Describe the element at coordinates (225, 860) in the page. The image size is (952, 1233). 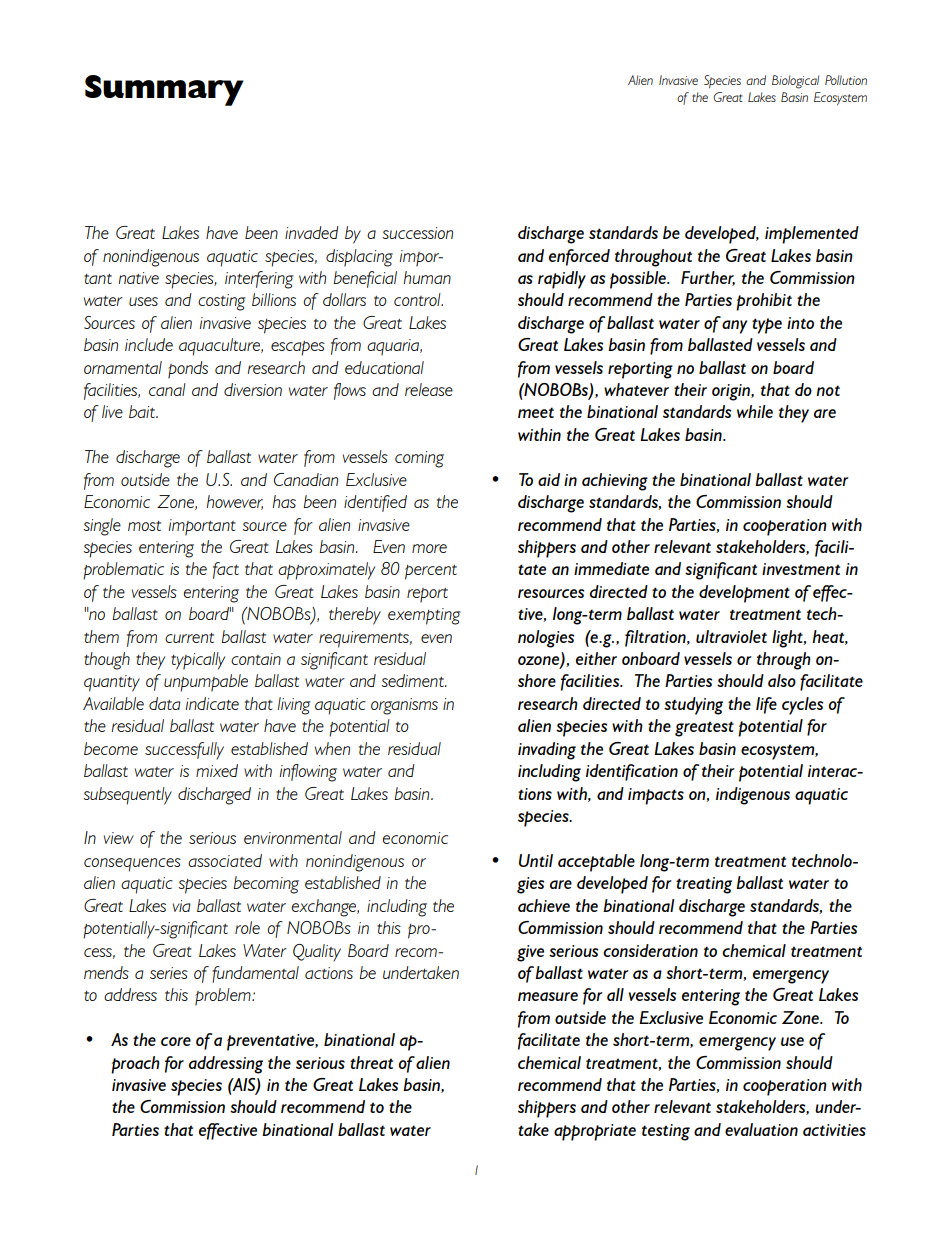
I see `associated` at that location.
